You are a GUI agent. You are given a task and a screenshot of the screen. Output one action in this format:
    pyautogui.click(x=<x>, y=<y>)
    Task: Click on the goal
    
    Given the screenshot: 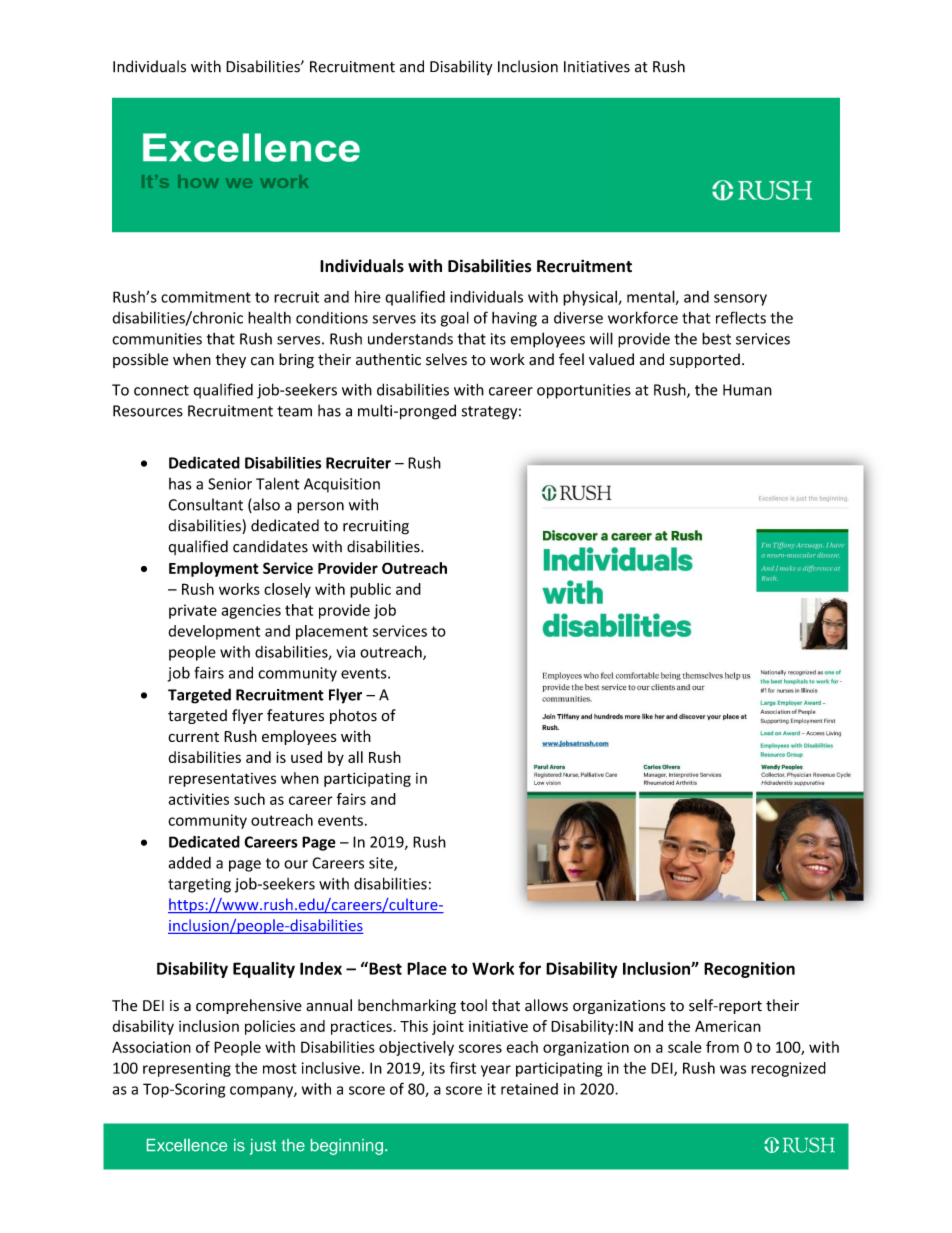 What is the action you would take?
    pyautogui.click(x=455, y=319)
